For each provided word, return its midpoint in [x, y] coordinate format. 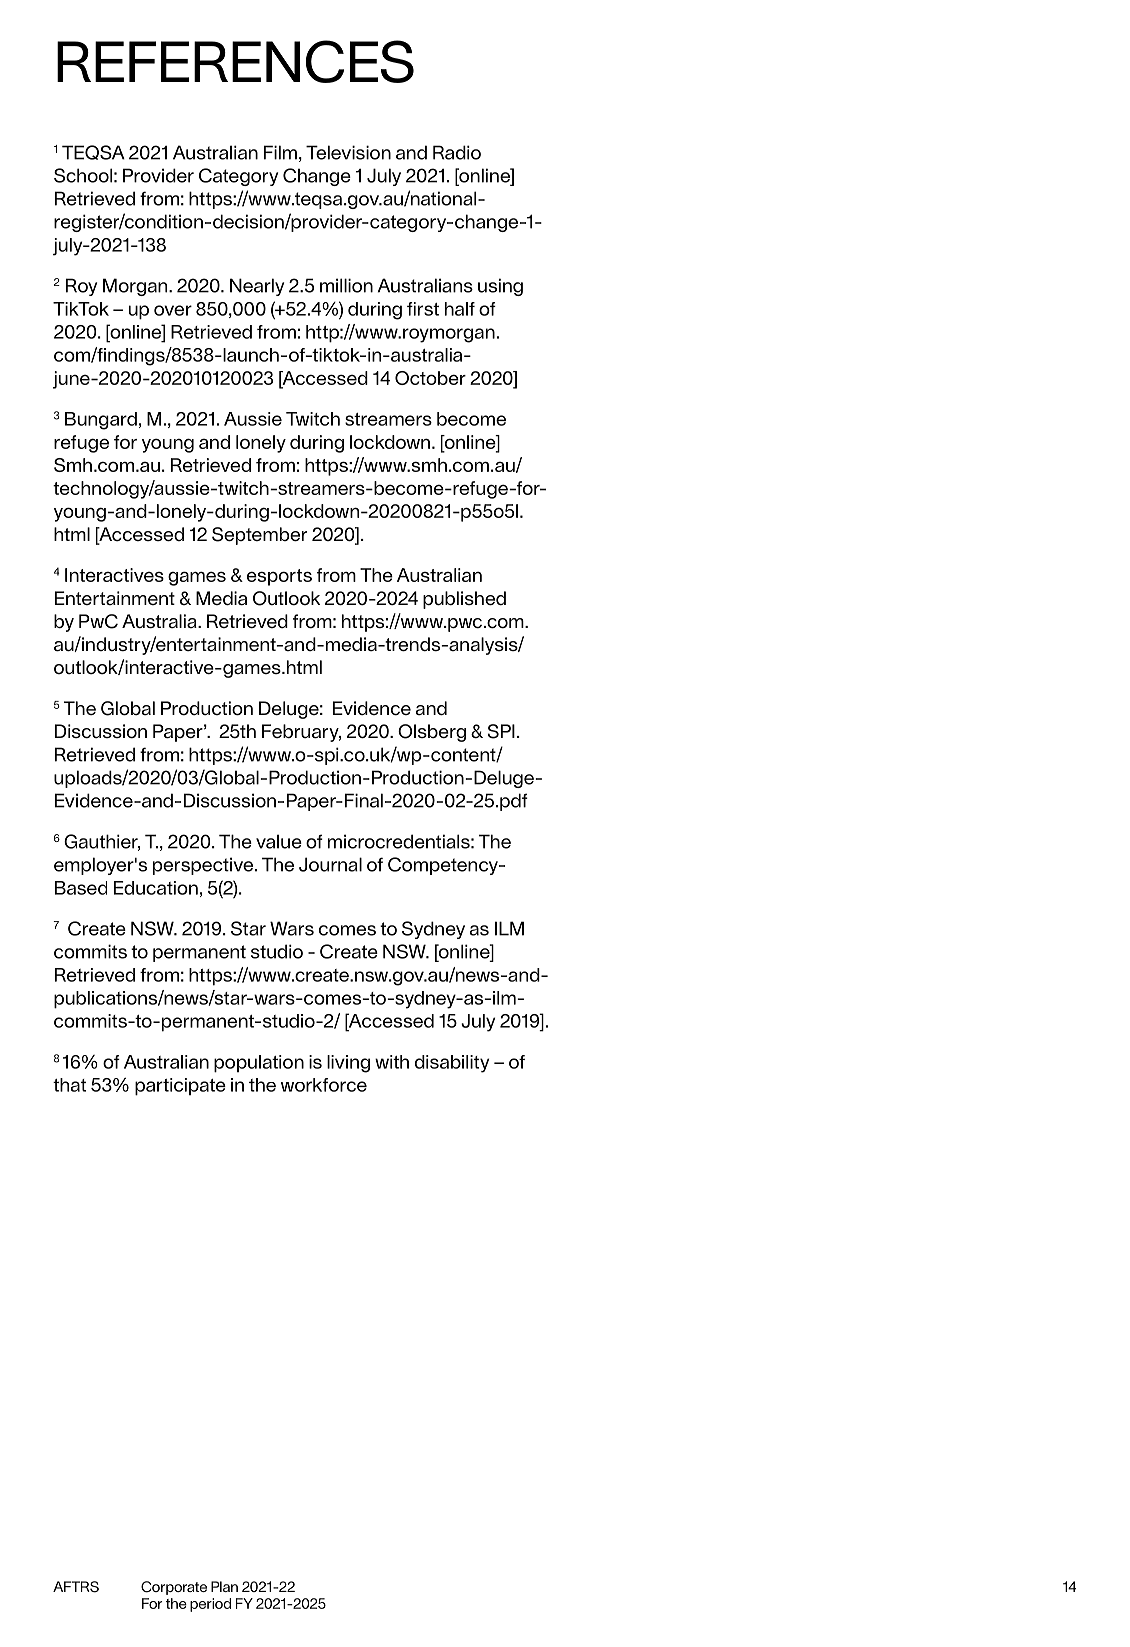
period [210, 1605]
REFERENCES [235, 61]
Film [280, 152]
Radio [457, 152]
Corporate [174, 1588]
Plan [224, 1586]
